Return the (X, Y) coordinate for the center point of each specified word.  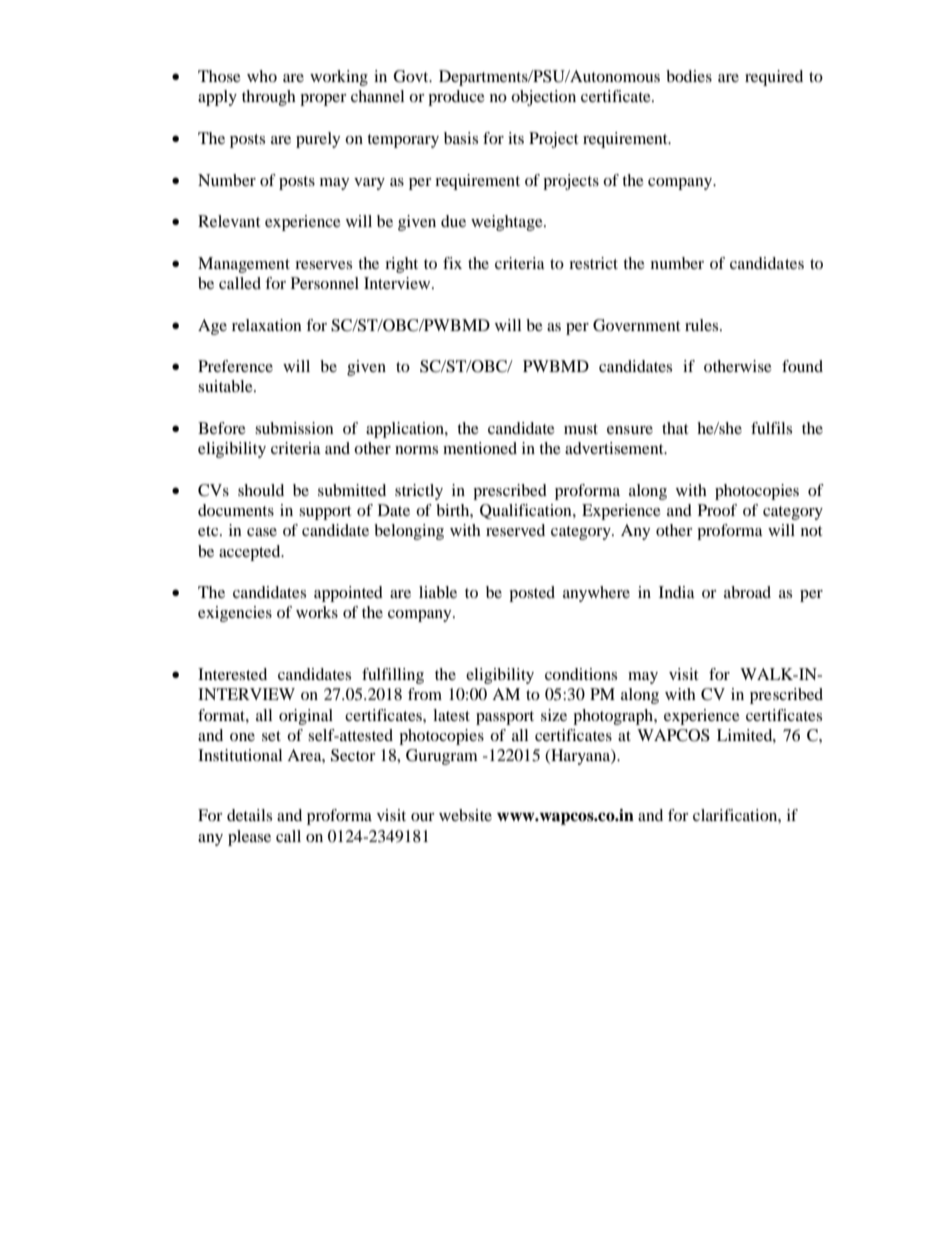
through (269, 98)
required (774, 78)
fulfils (771, 428)
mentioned (480, 448)
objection (543, 98)
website (465, 815)
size (554, 715)
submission (294, 428)
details (249, 815)
